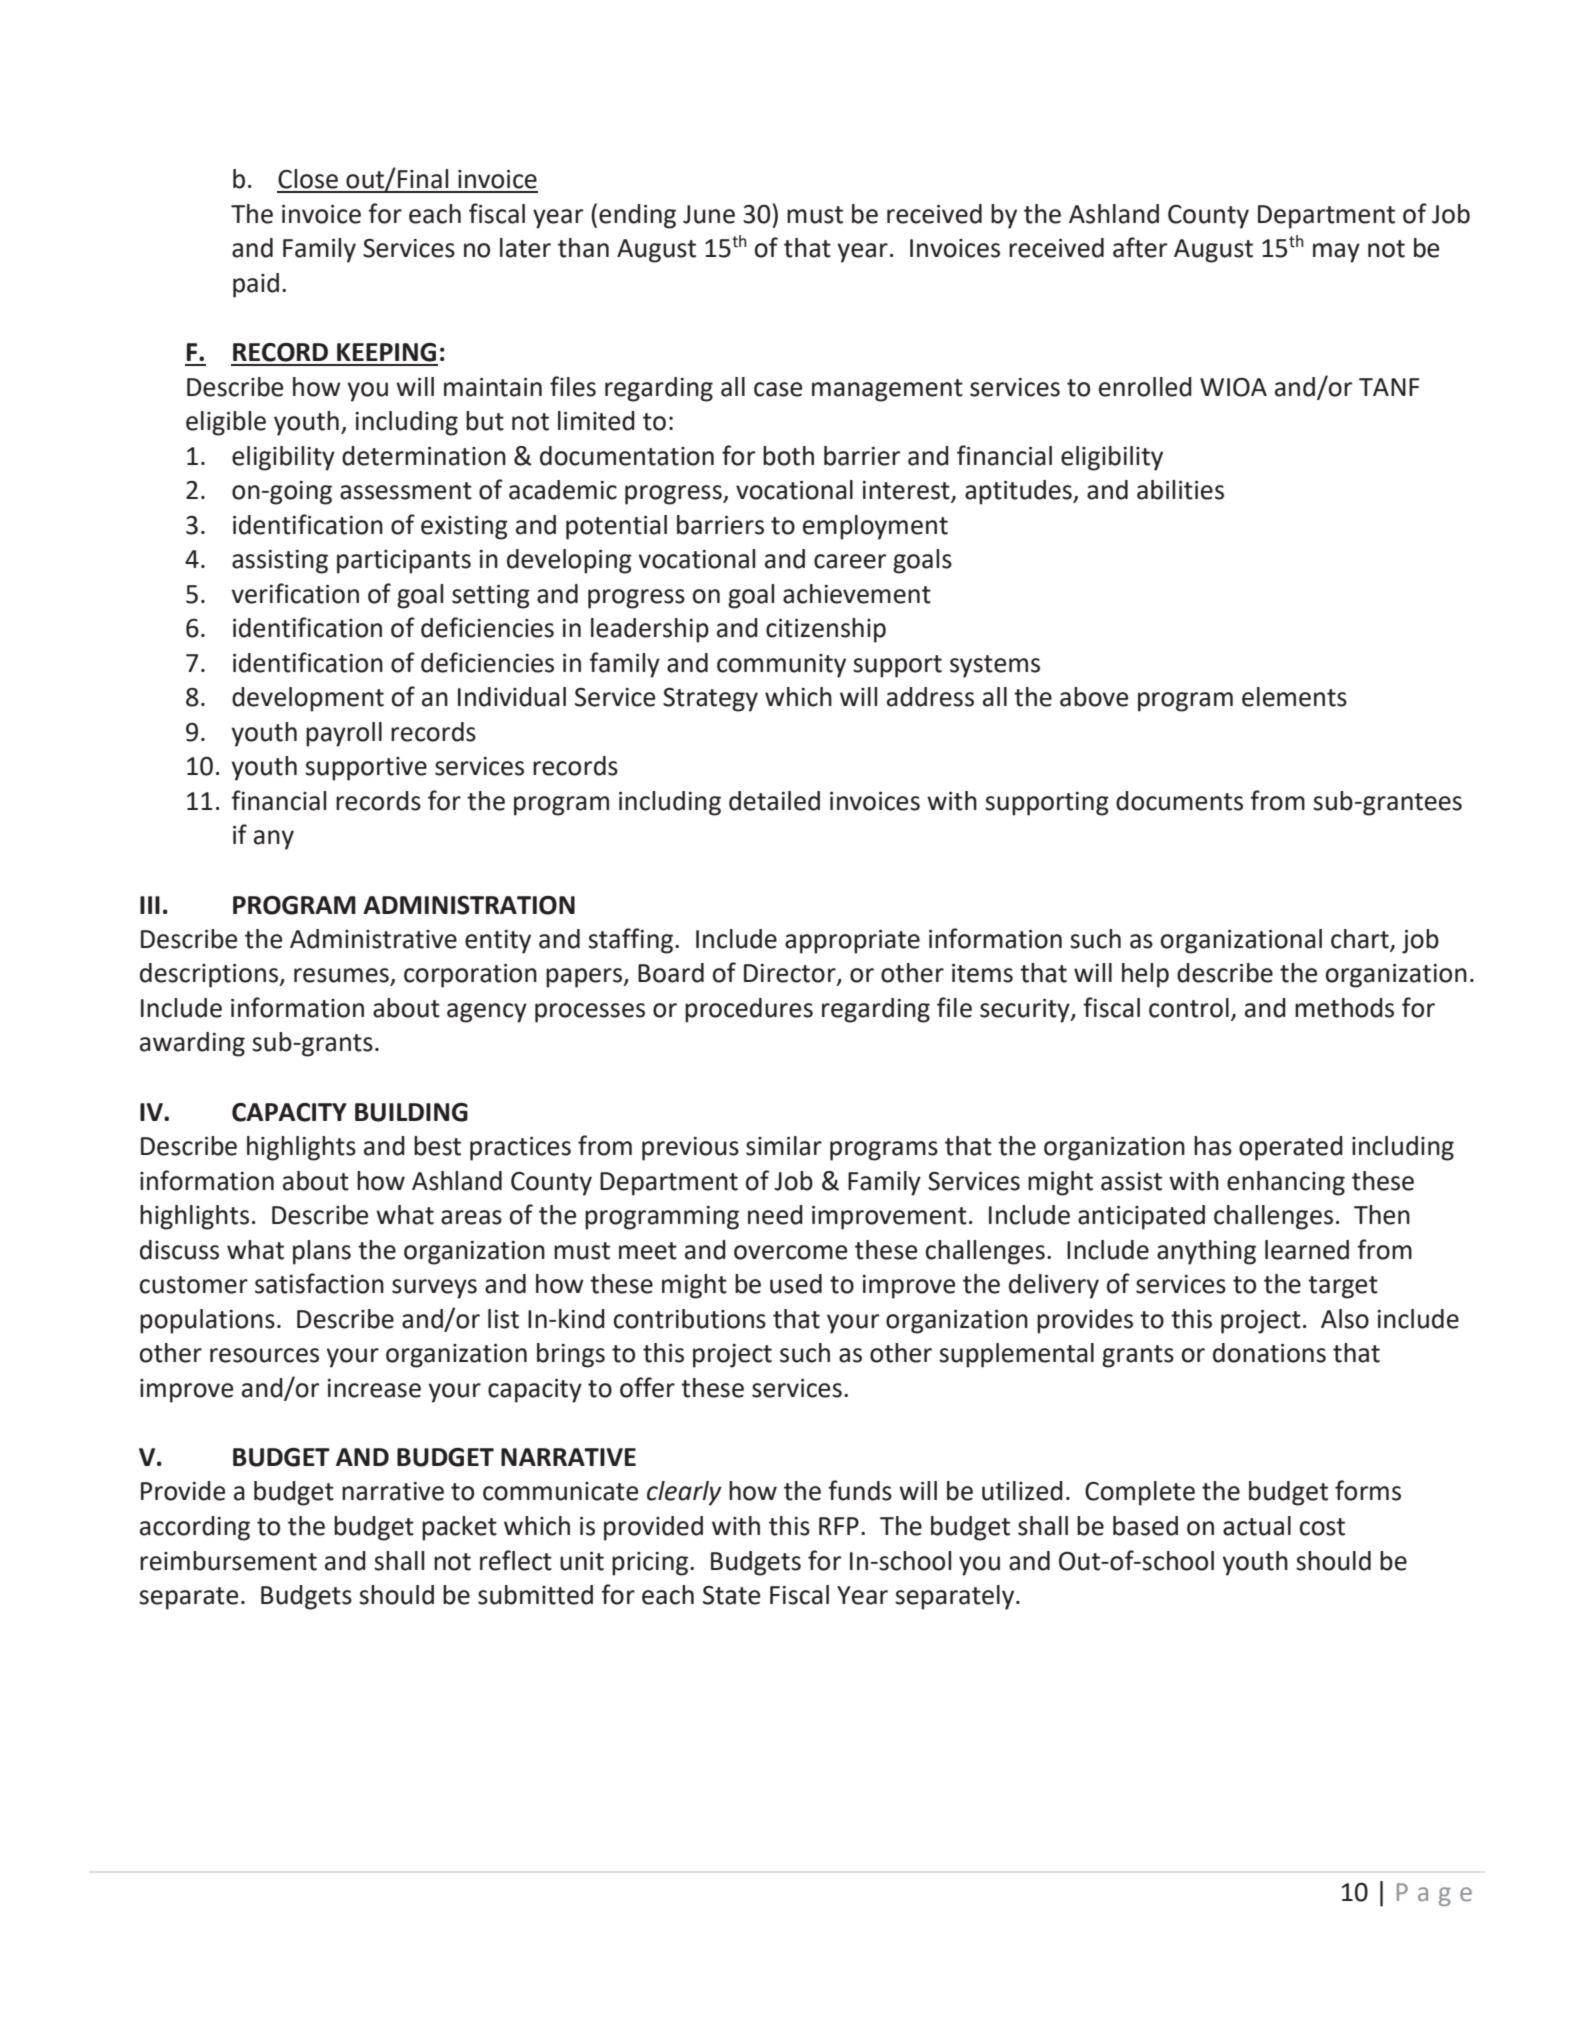 This screenshot has height=2036, width=1573. Describe the element at coordinates (850, 561) in the screenshot. I see `career` at that location.
